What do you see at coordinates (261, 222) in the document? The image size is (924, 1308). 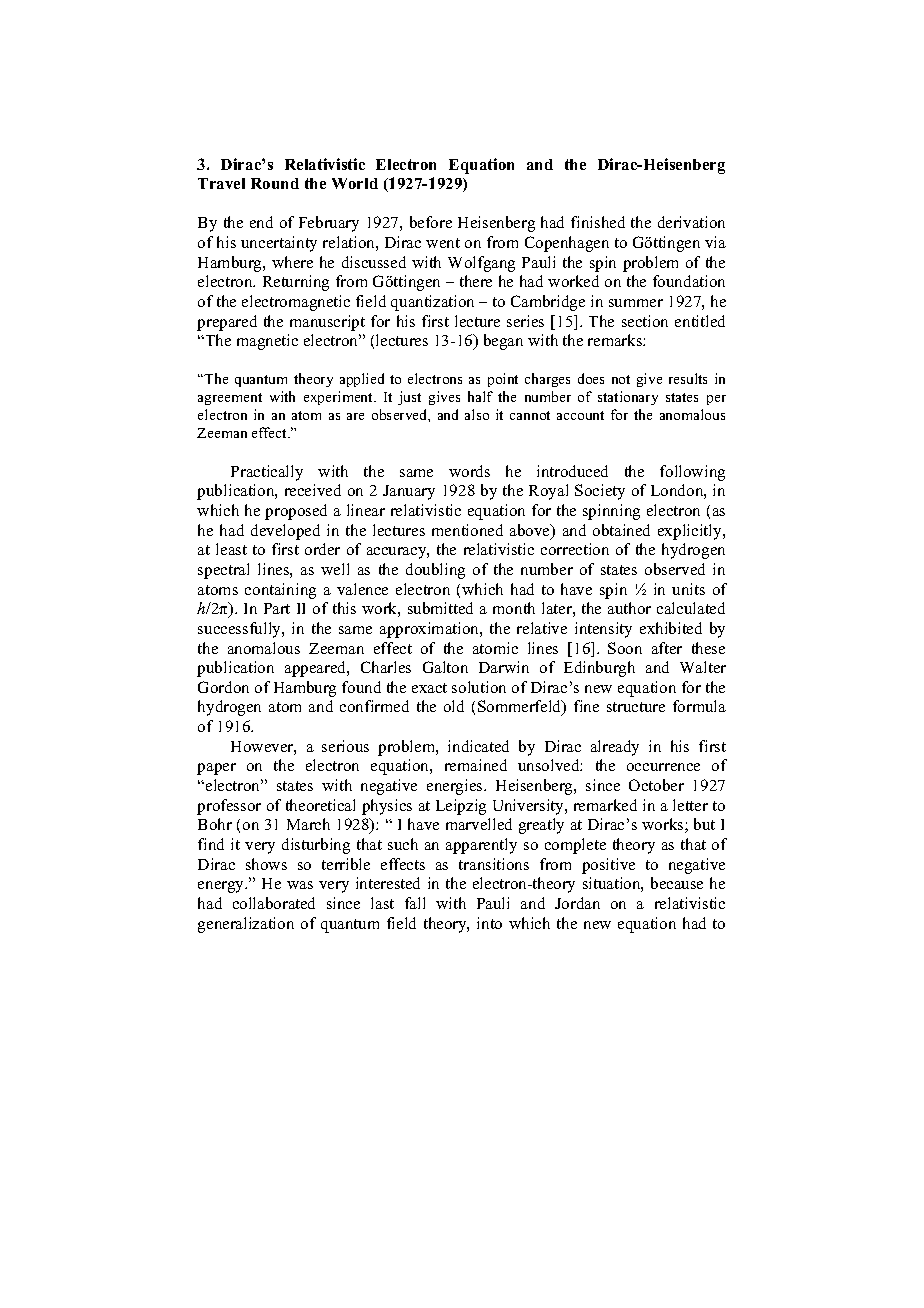 I see `end` at bounding box center [261, 222].
